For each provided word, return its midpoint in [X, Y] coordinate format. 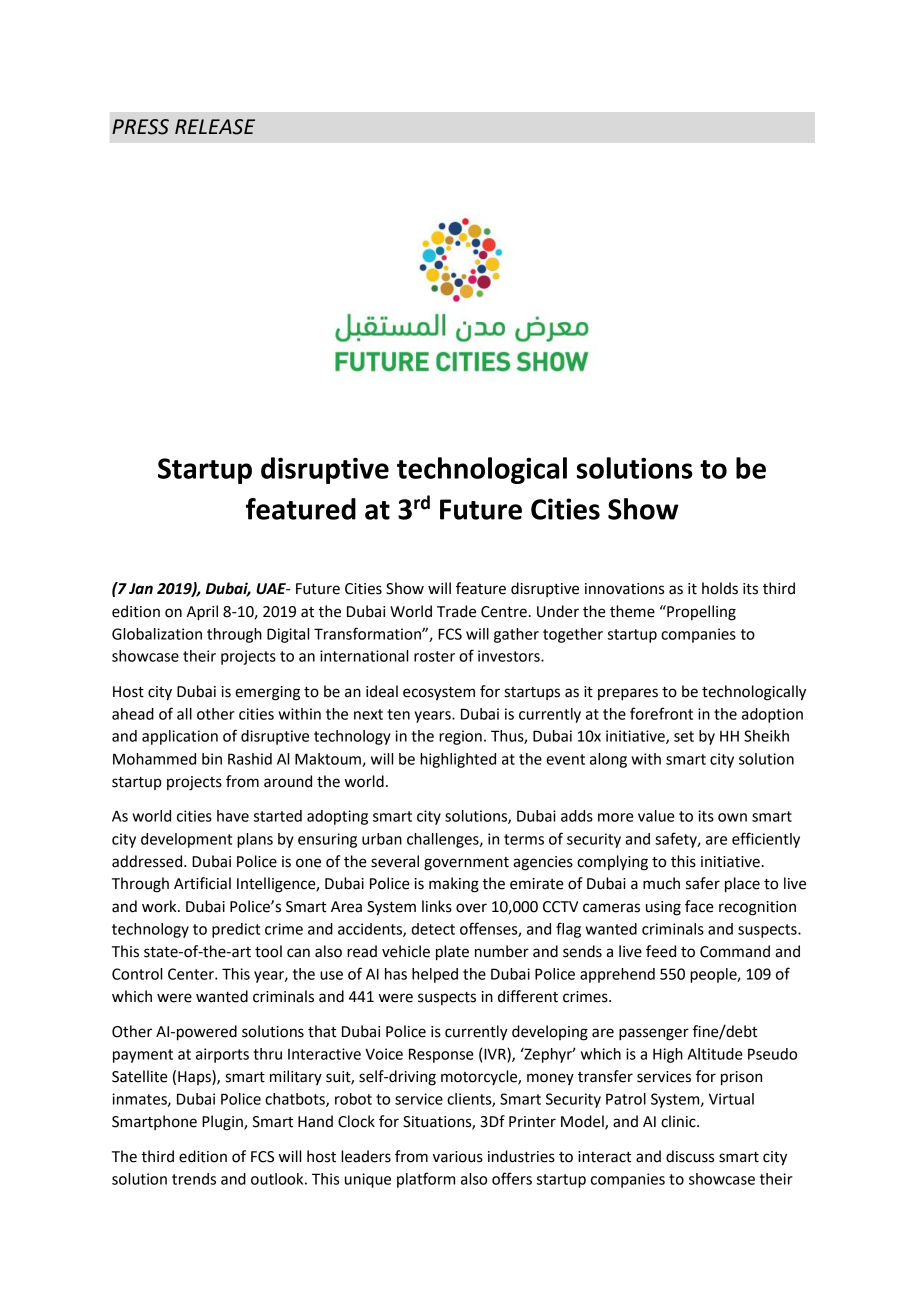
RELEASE [215, 127]
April [202, 613]
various [458, 1157]
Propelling [700, 613]
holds [720, 588]
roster [434, 656]
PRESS [140, 127]
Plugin [223, 1123]
